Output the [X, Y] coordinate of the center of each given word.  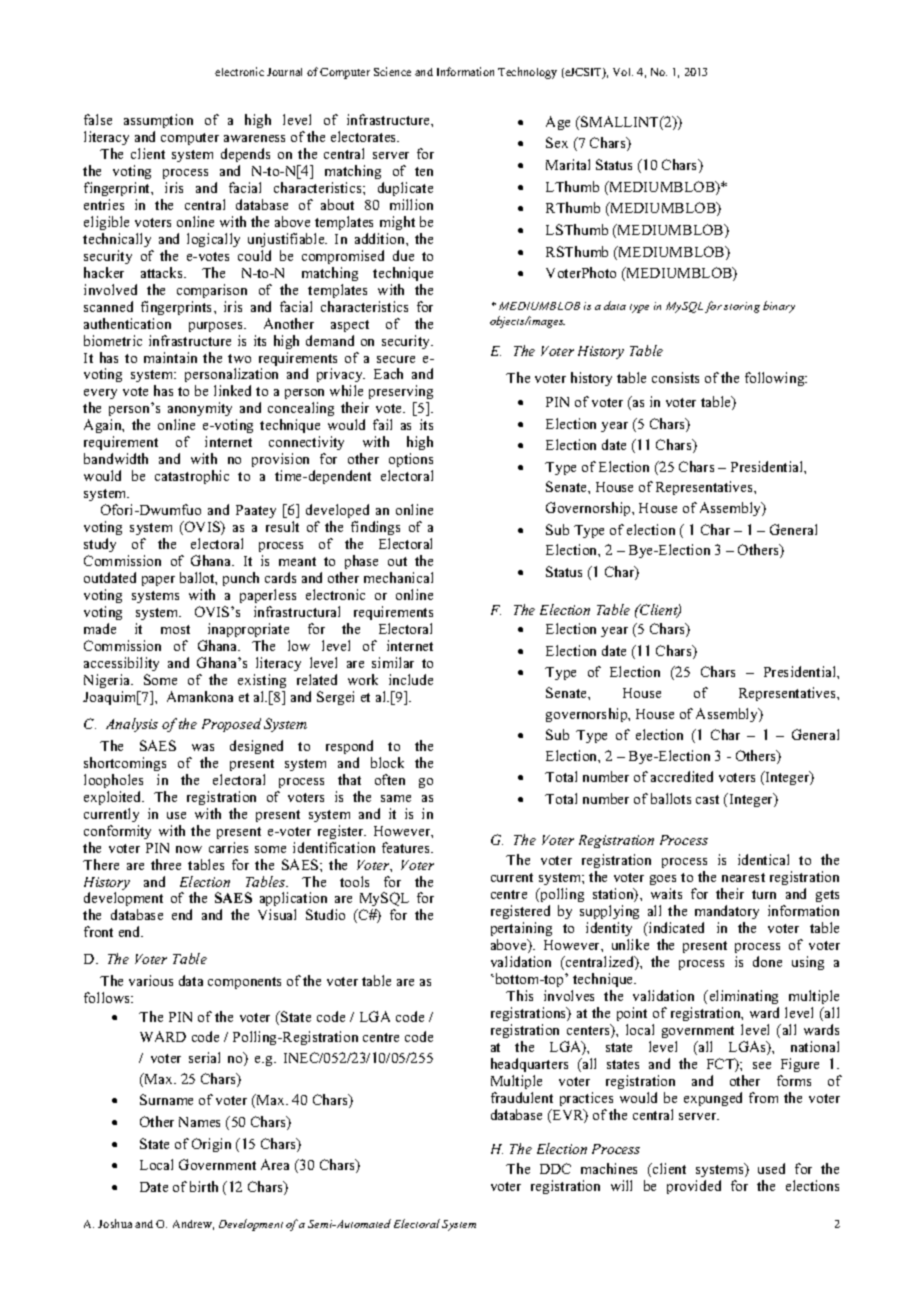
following [776, 379]
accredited [682, 776]
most [175, 629]
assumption [158, 121]
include [411, 679]
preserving [401, 394]
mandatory [727, 912]
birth [204, 1186]
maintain [170, 357]
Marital [568, 164]
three [166, 864]
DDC [555, 1168]
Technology [527, 73]
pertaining [521, 929]
